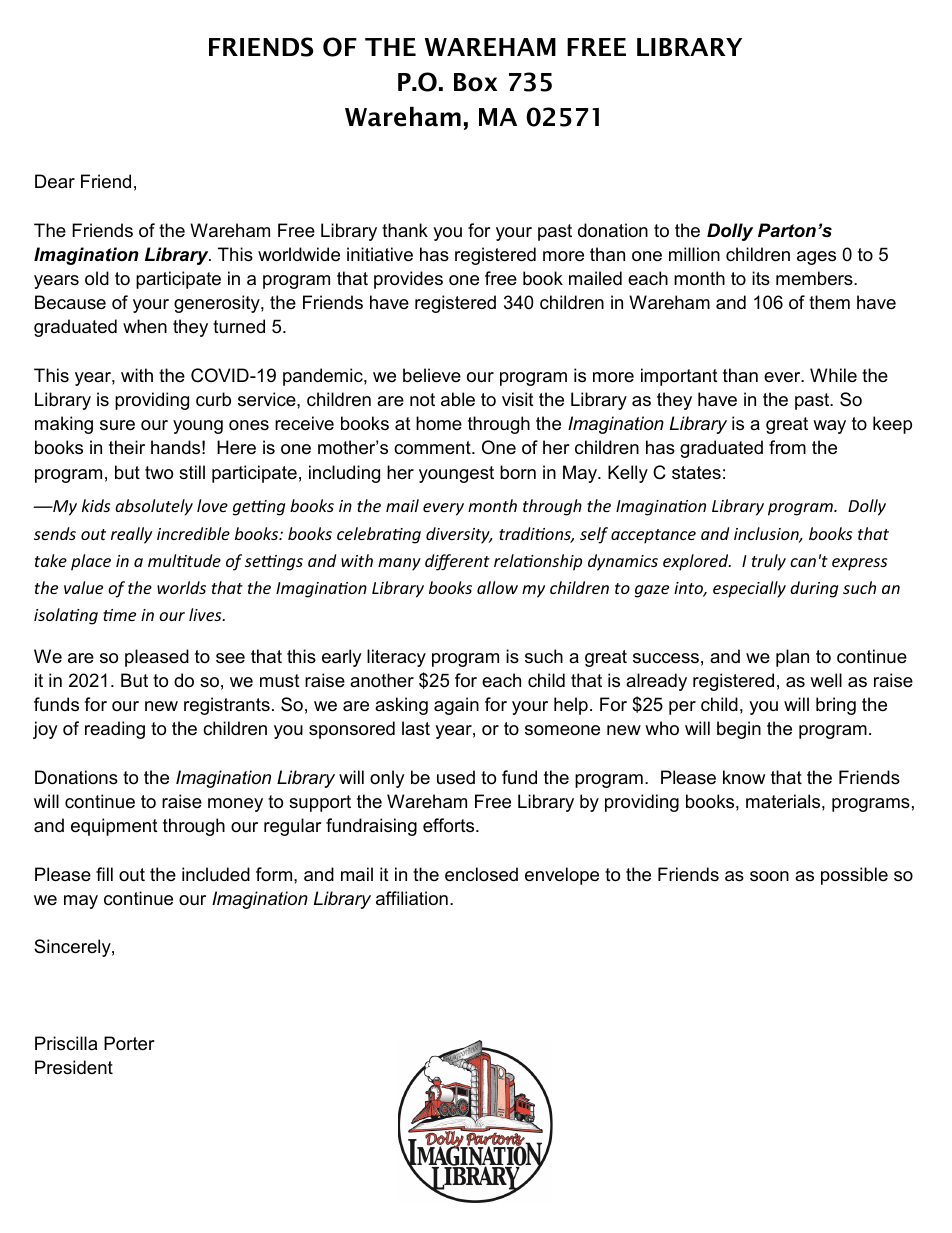 Image resolution: width=952 pixels, height=1233 pixels. I want to click on Porter, so click(129, 1043).
